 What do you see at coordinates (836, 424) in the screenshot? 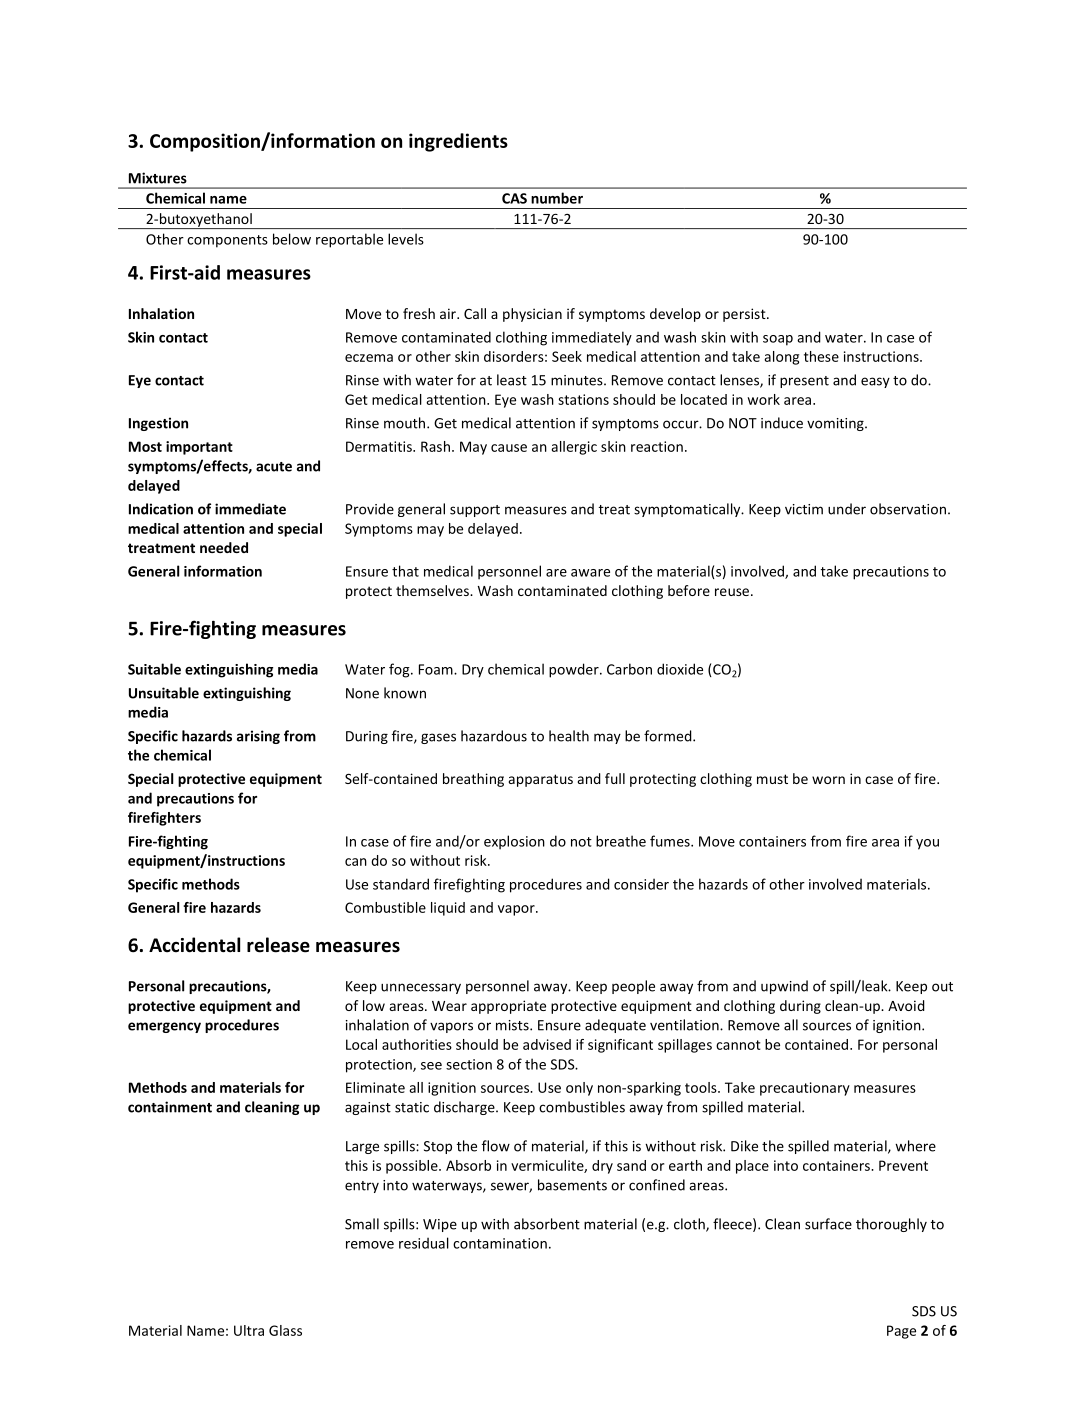
I see `vomiting` at bounding box center [836, 424].
